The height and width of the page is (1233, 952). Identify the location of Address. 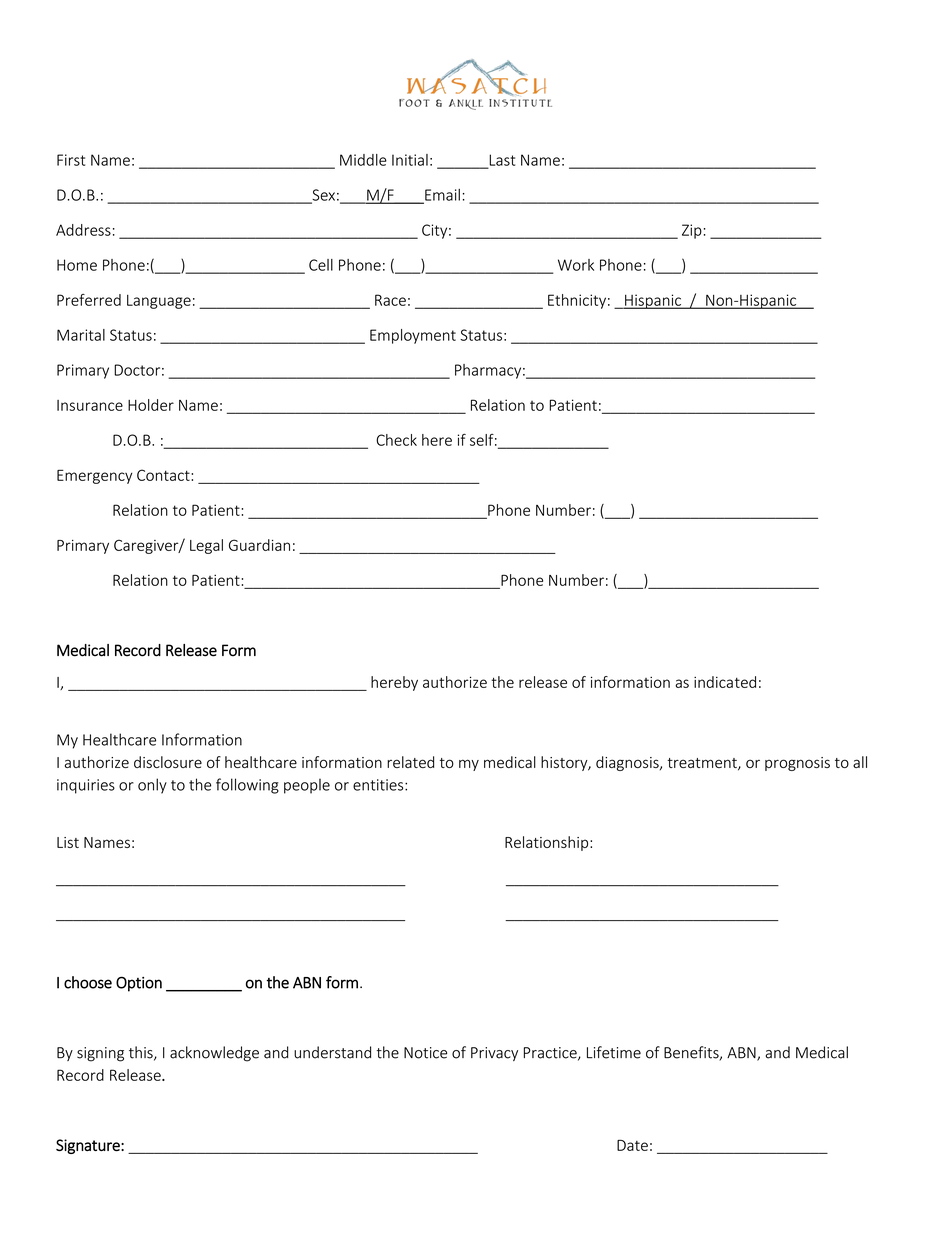
(83, 230).
